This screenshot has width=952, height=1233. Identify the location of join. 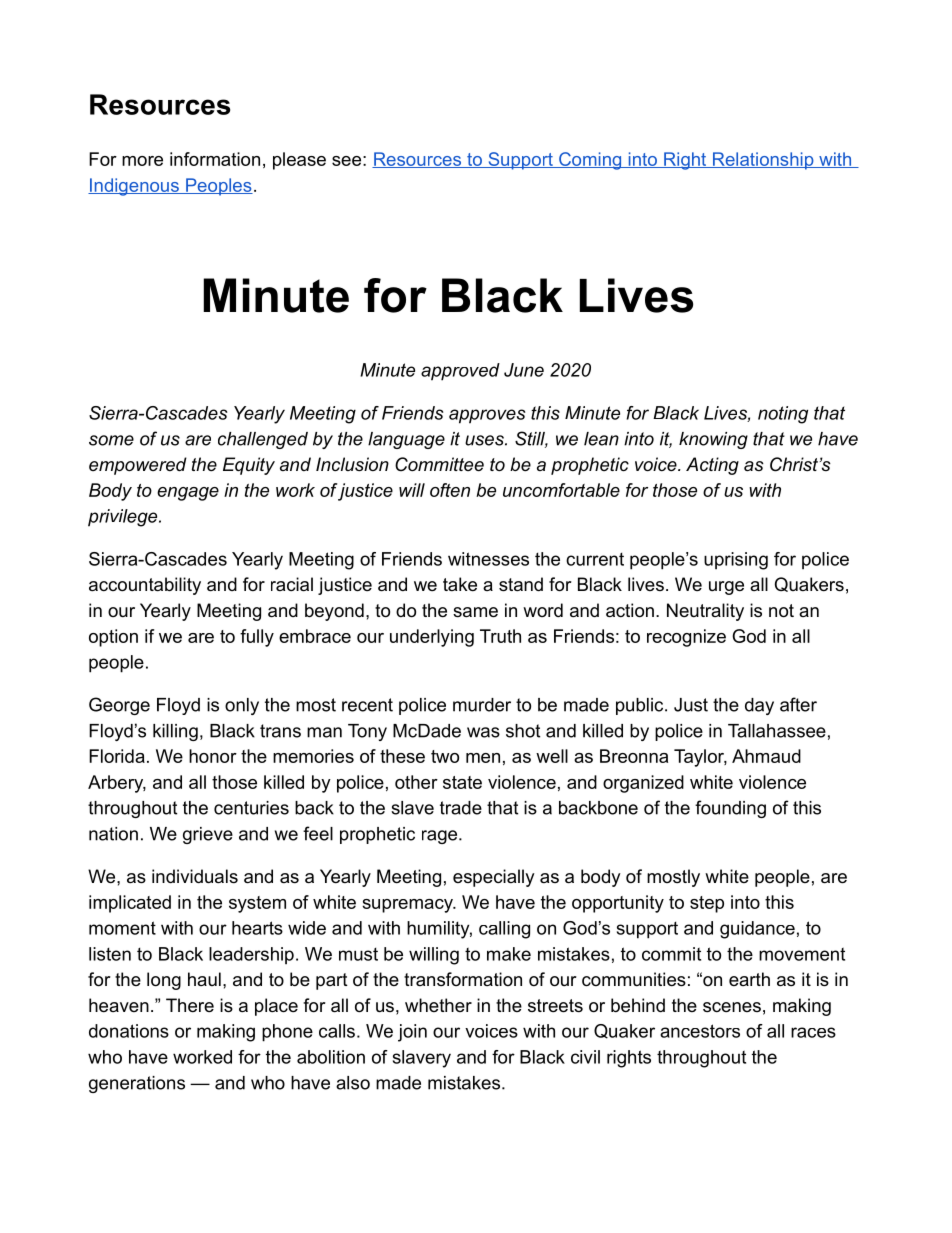
(412, 1033).
